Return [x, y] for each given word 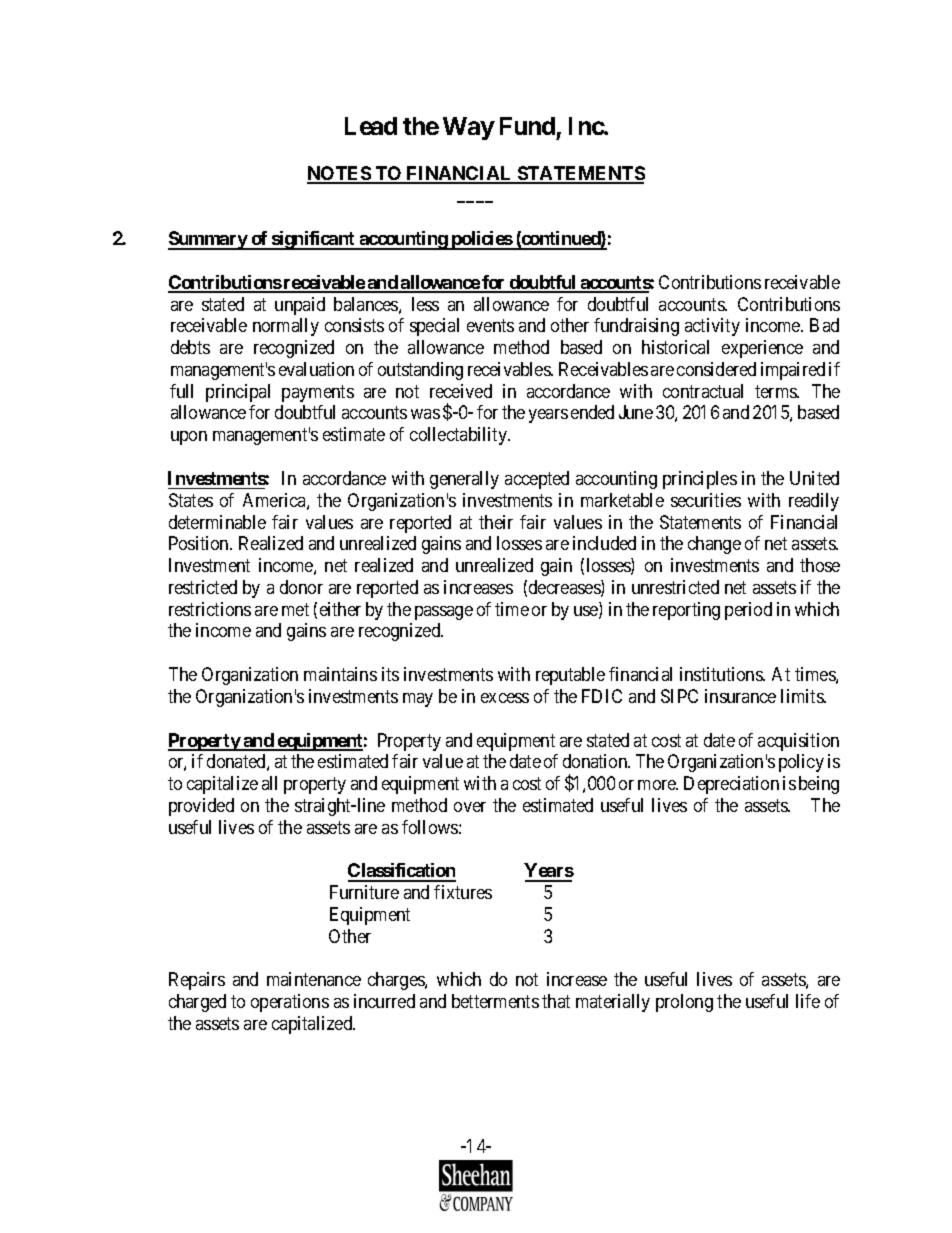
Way [468, 128]
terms [776, 391]
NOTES [339, 174]
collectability [460, 436]
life [808, 1001]
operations [290, 1003]
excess [505, 698]
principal [238, 393]
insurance [740, 696]
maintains [340, 674]
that [556, 1001]
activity [712, 327]
